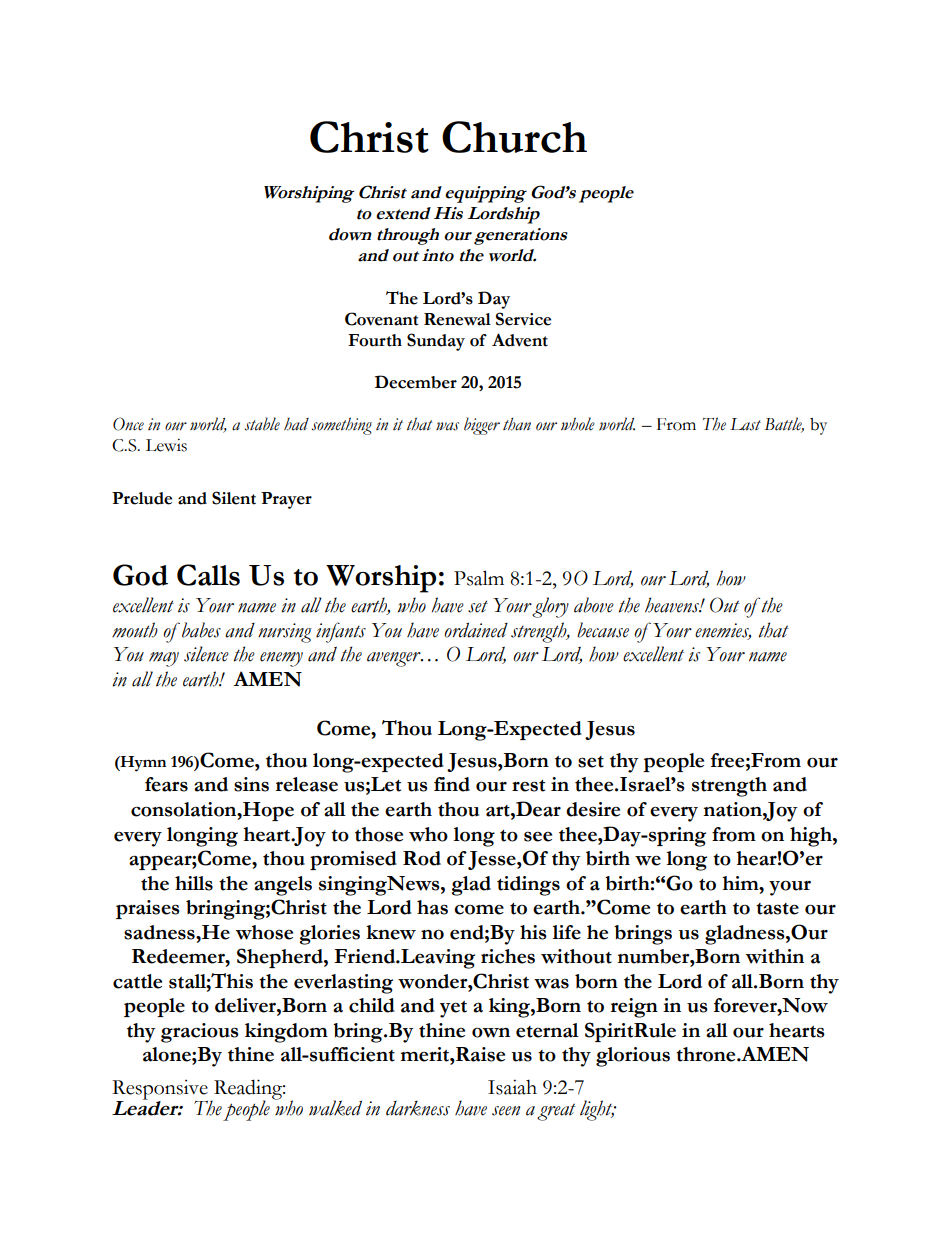 The image size is (952, 1233). I want to click on Service, so click(523, 319).
